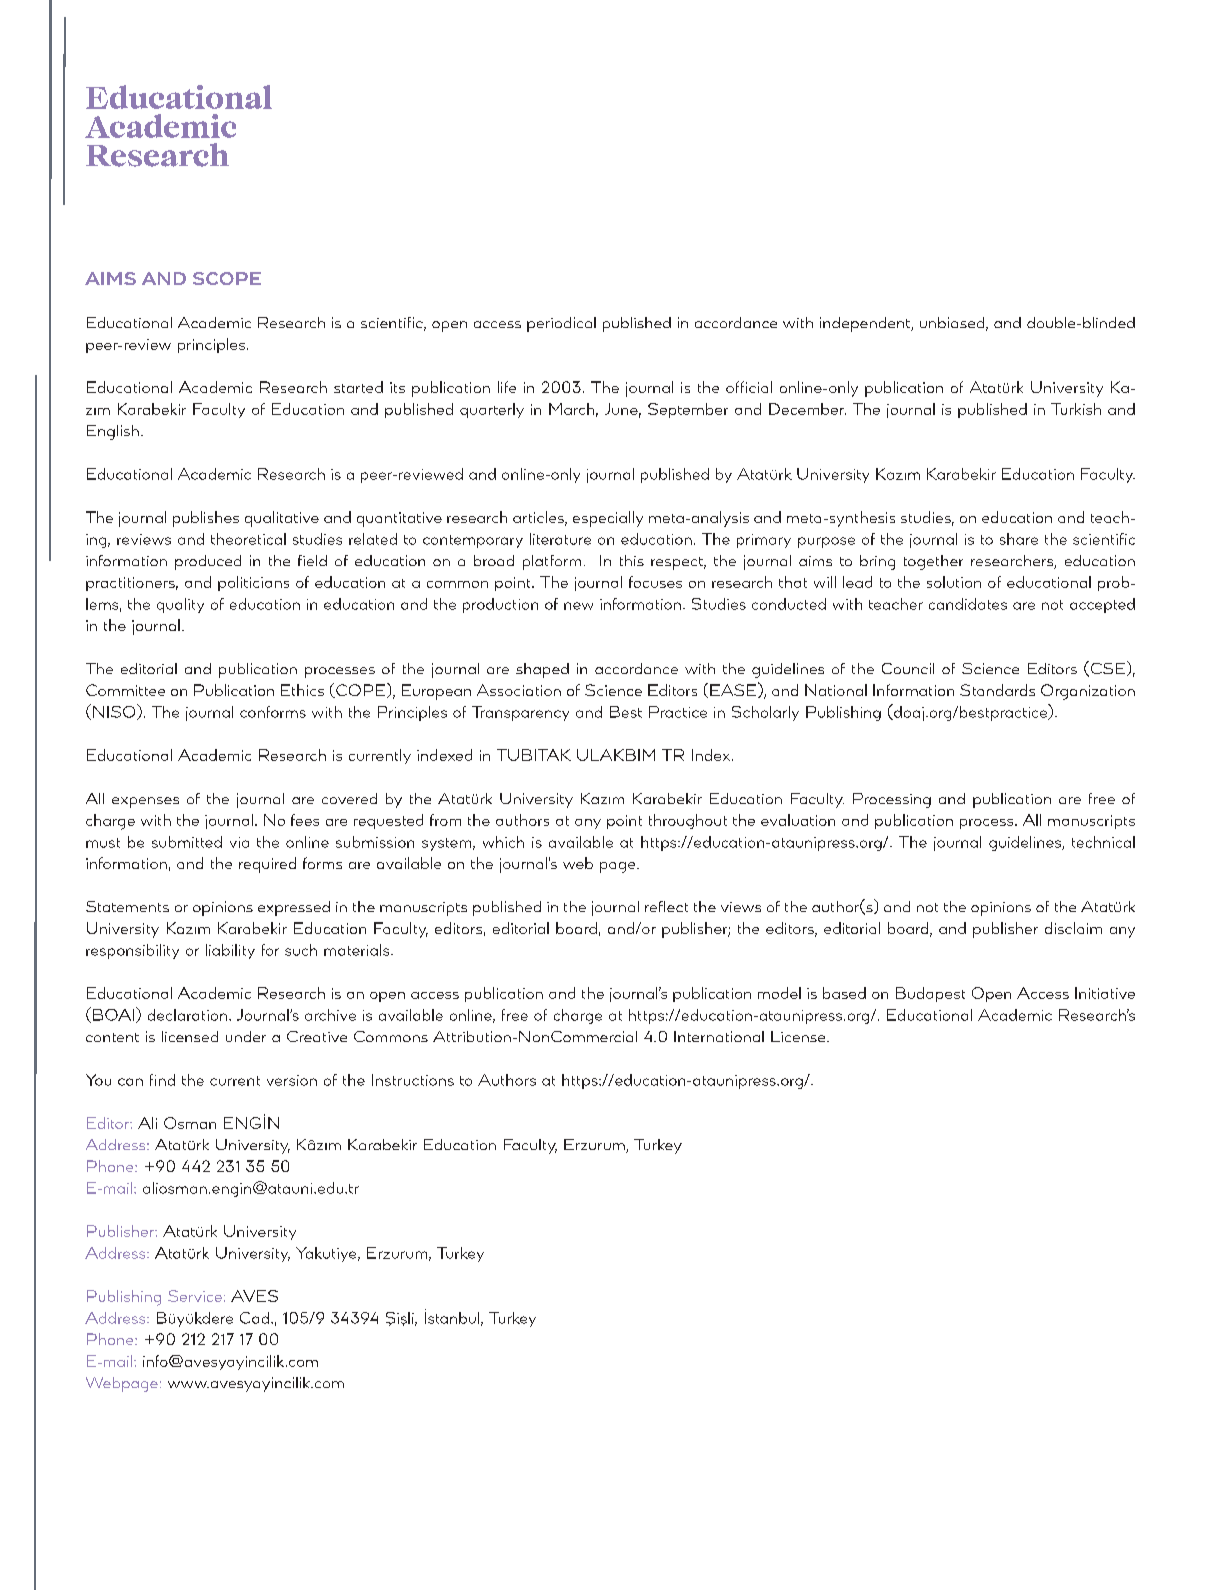 This document has height=1590, width=1221. I want to click on periodical, so click(561, 324).
